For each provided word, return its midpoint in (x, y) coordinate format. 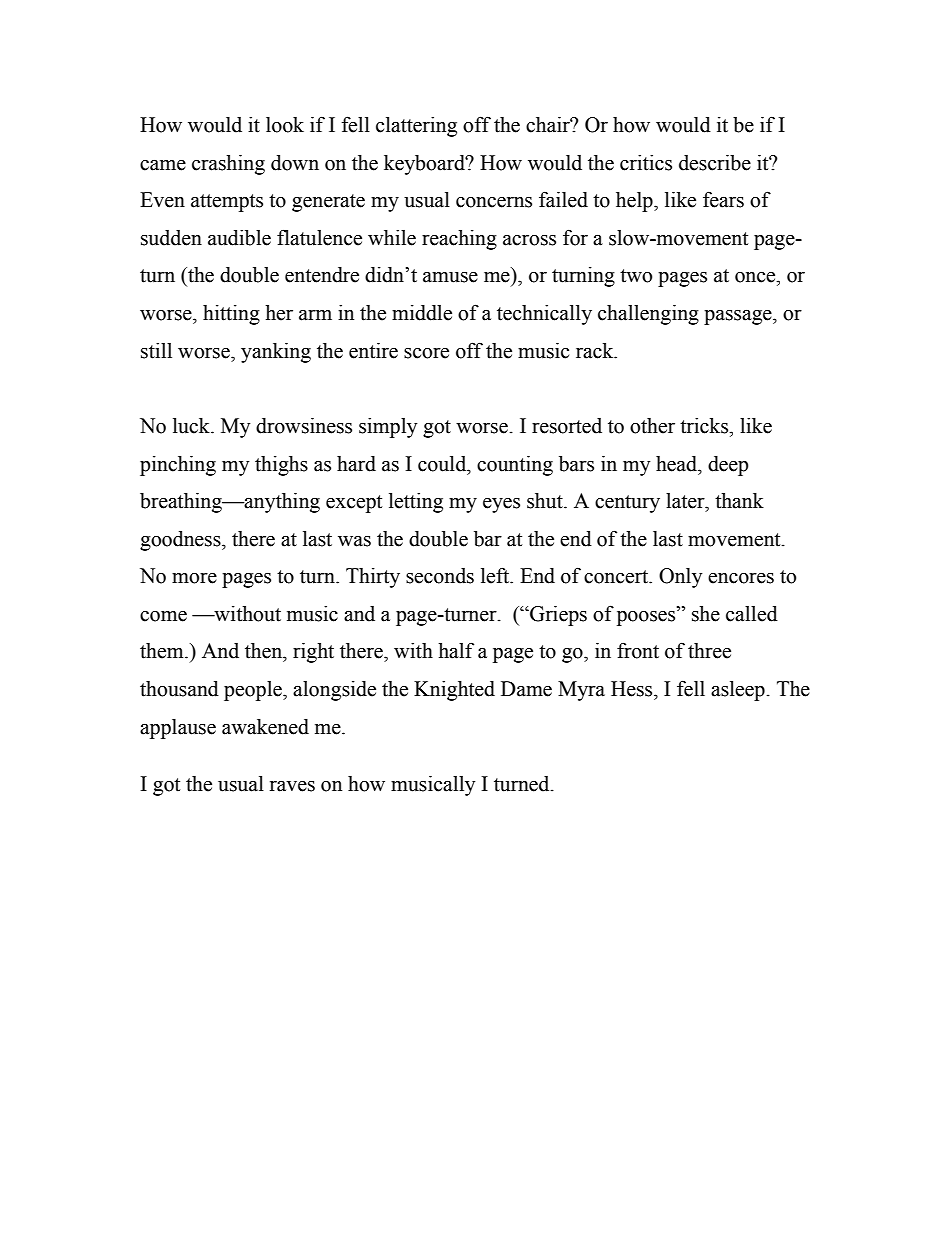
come (163, 616)
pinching (178, 466)
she (706, 614)
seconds (440, 576)
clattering (416, 127)
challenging (648, 315)
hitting (231, 315)
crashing (228, 165)
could (443, 464)
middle (422, 313)
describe (715, 163)
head (678, 464)
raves (292, 786)
